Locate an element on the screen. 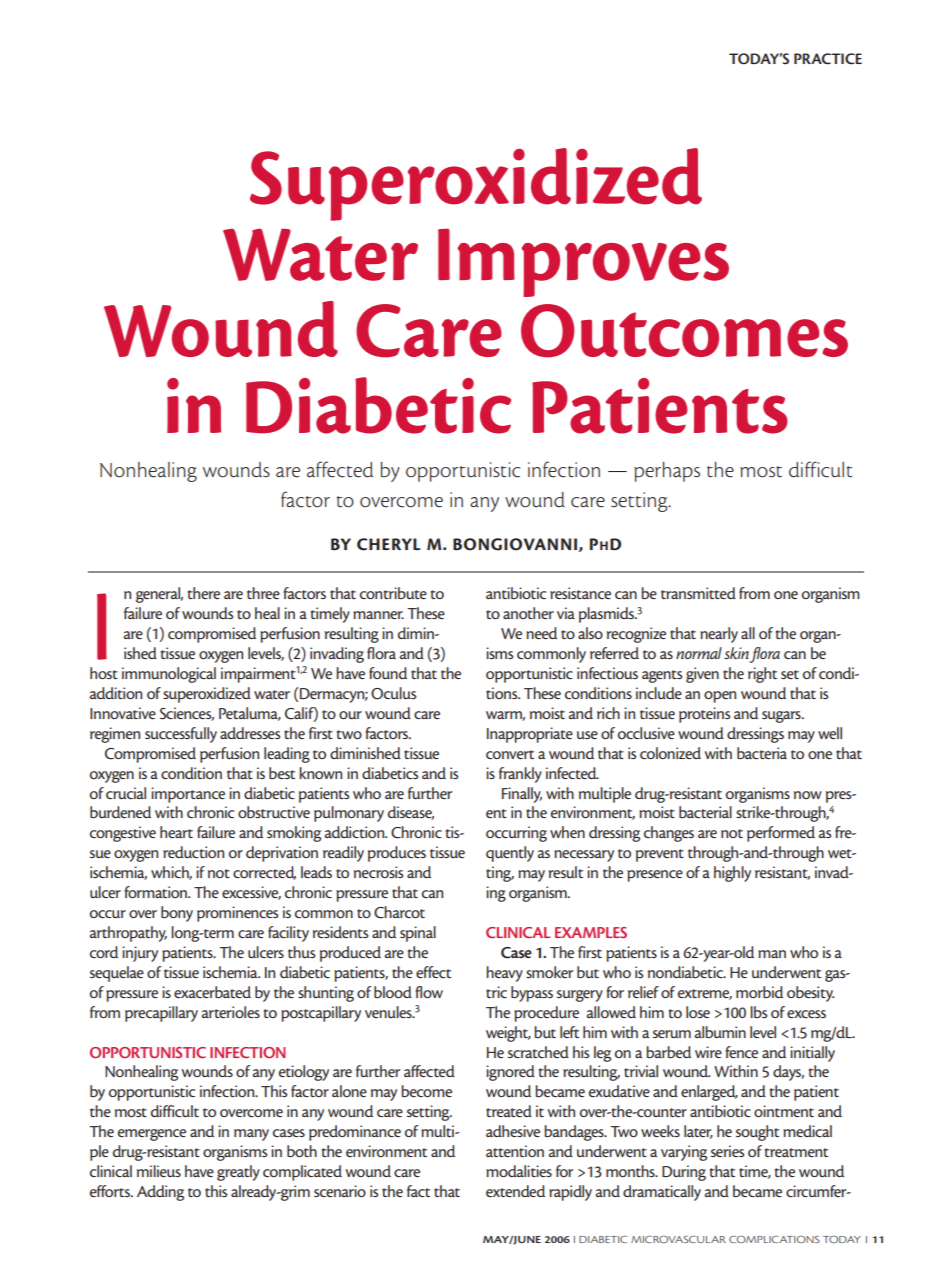 The width and height of the screenshot is (952, 1285). Adding is located at coordinates (160, 1193).
